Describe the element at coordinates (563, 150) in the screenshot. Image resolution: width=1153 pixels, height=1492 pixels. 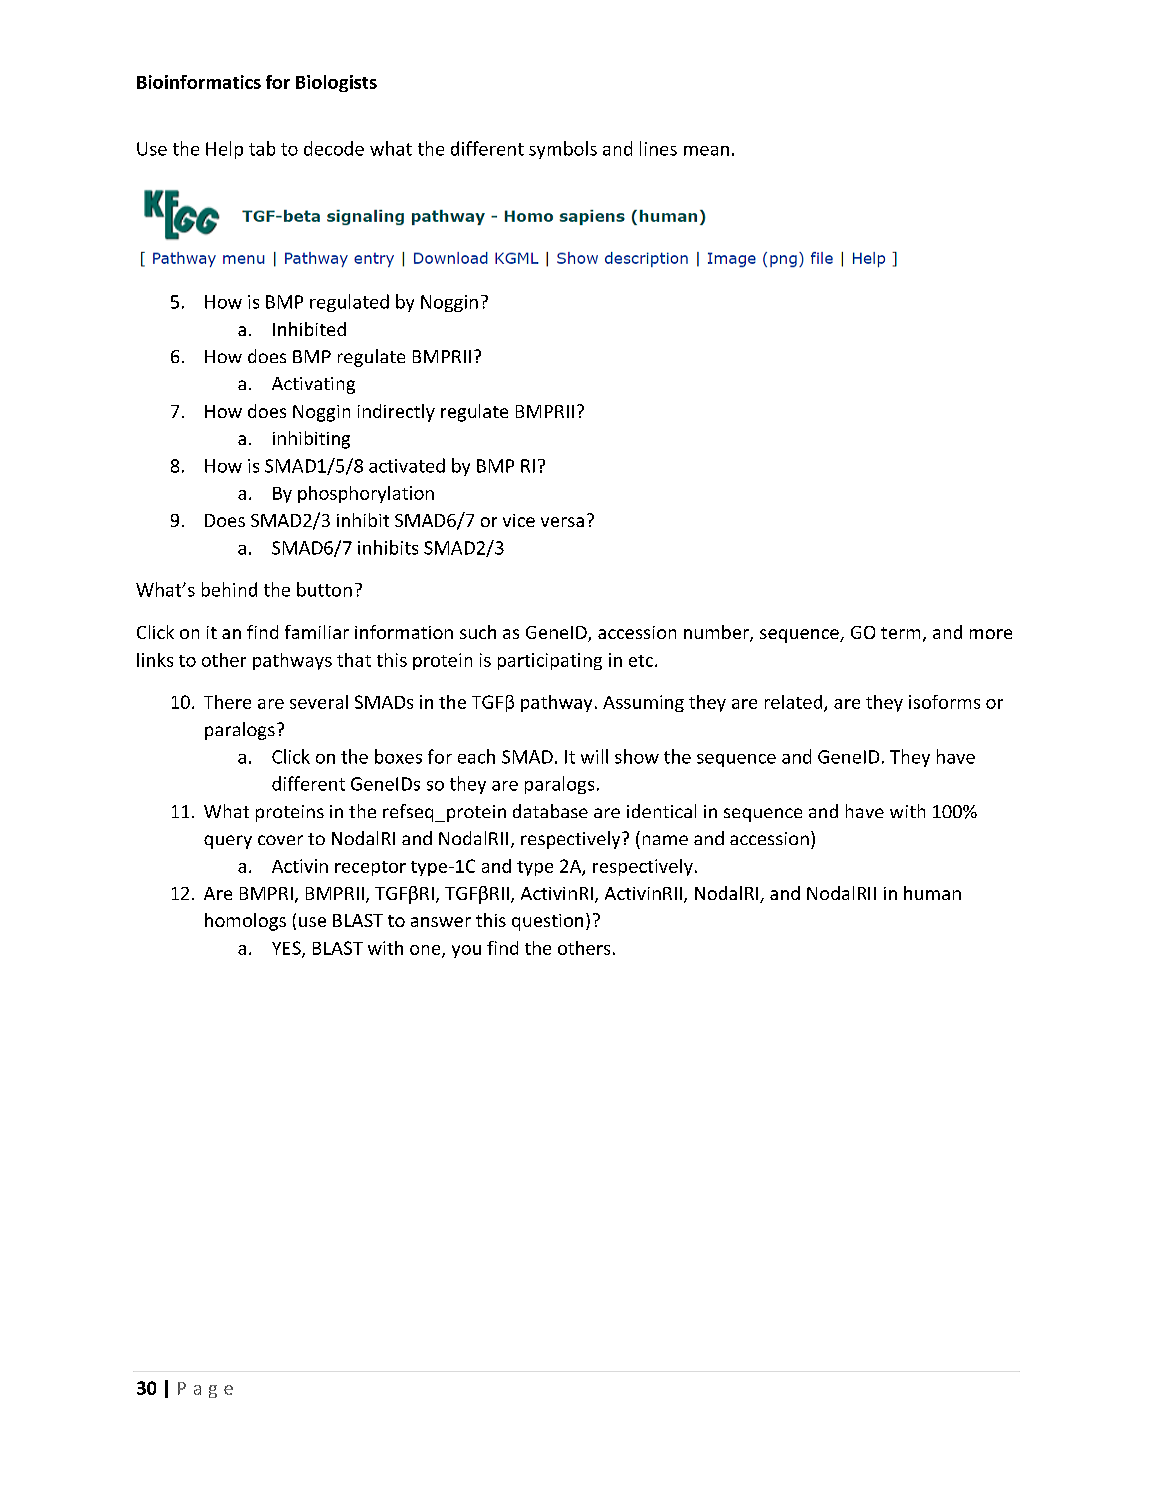
I see `symbols` at that location.
